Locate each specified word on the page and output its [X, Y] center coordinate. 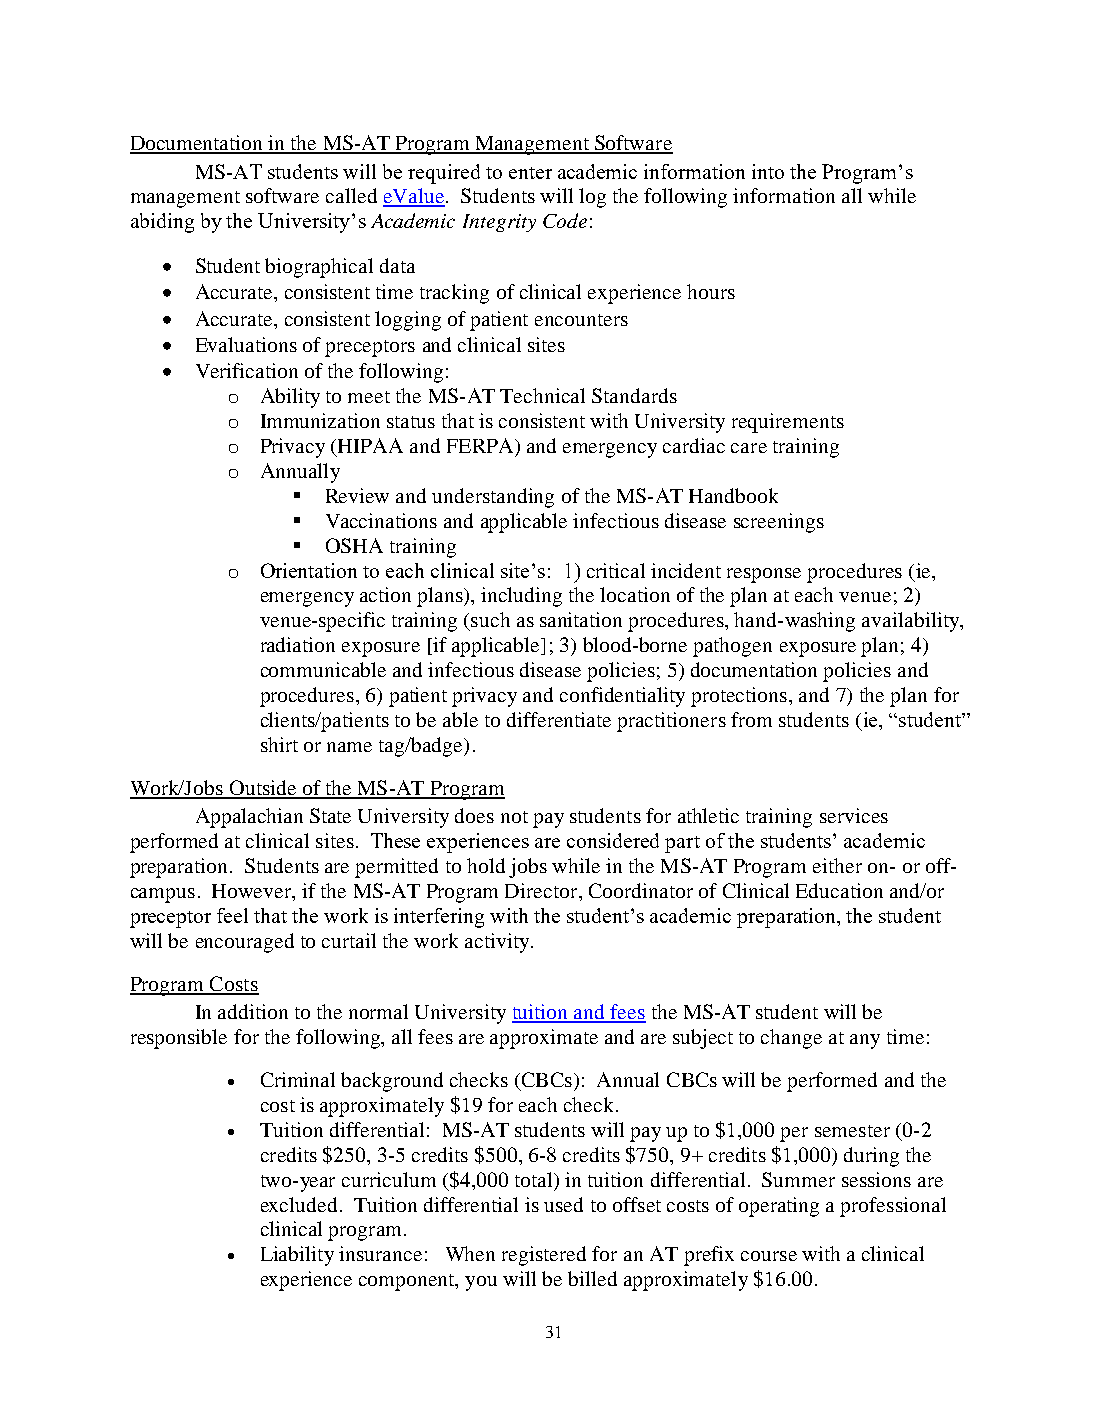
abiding [162, 223]
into [768, 171]
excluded [299, 1204]
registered [544, 1256]
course [769, 1256]
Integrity [499, 223]
